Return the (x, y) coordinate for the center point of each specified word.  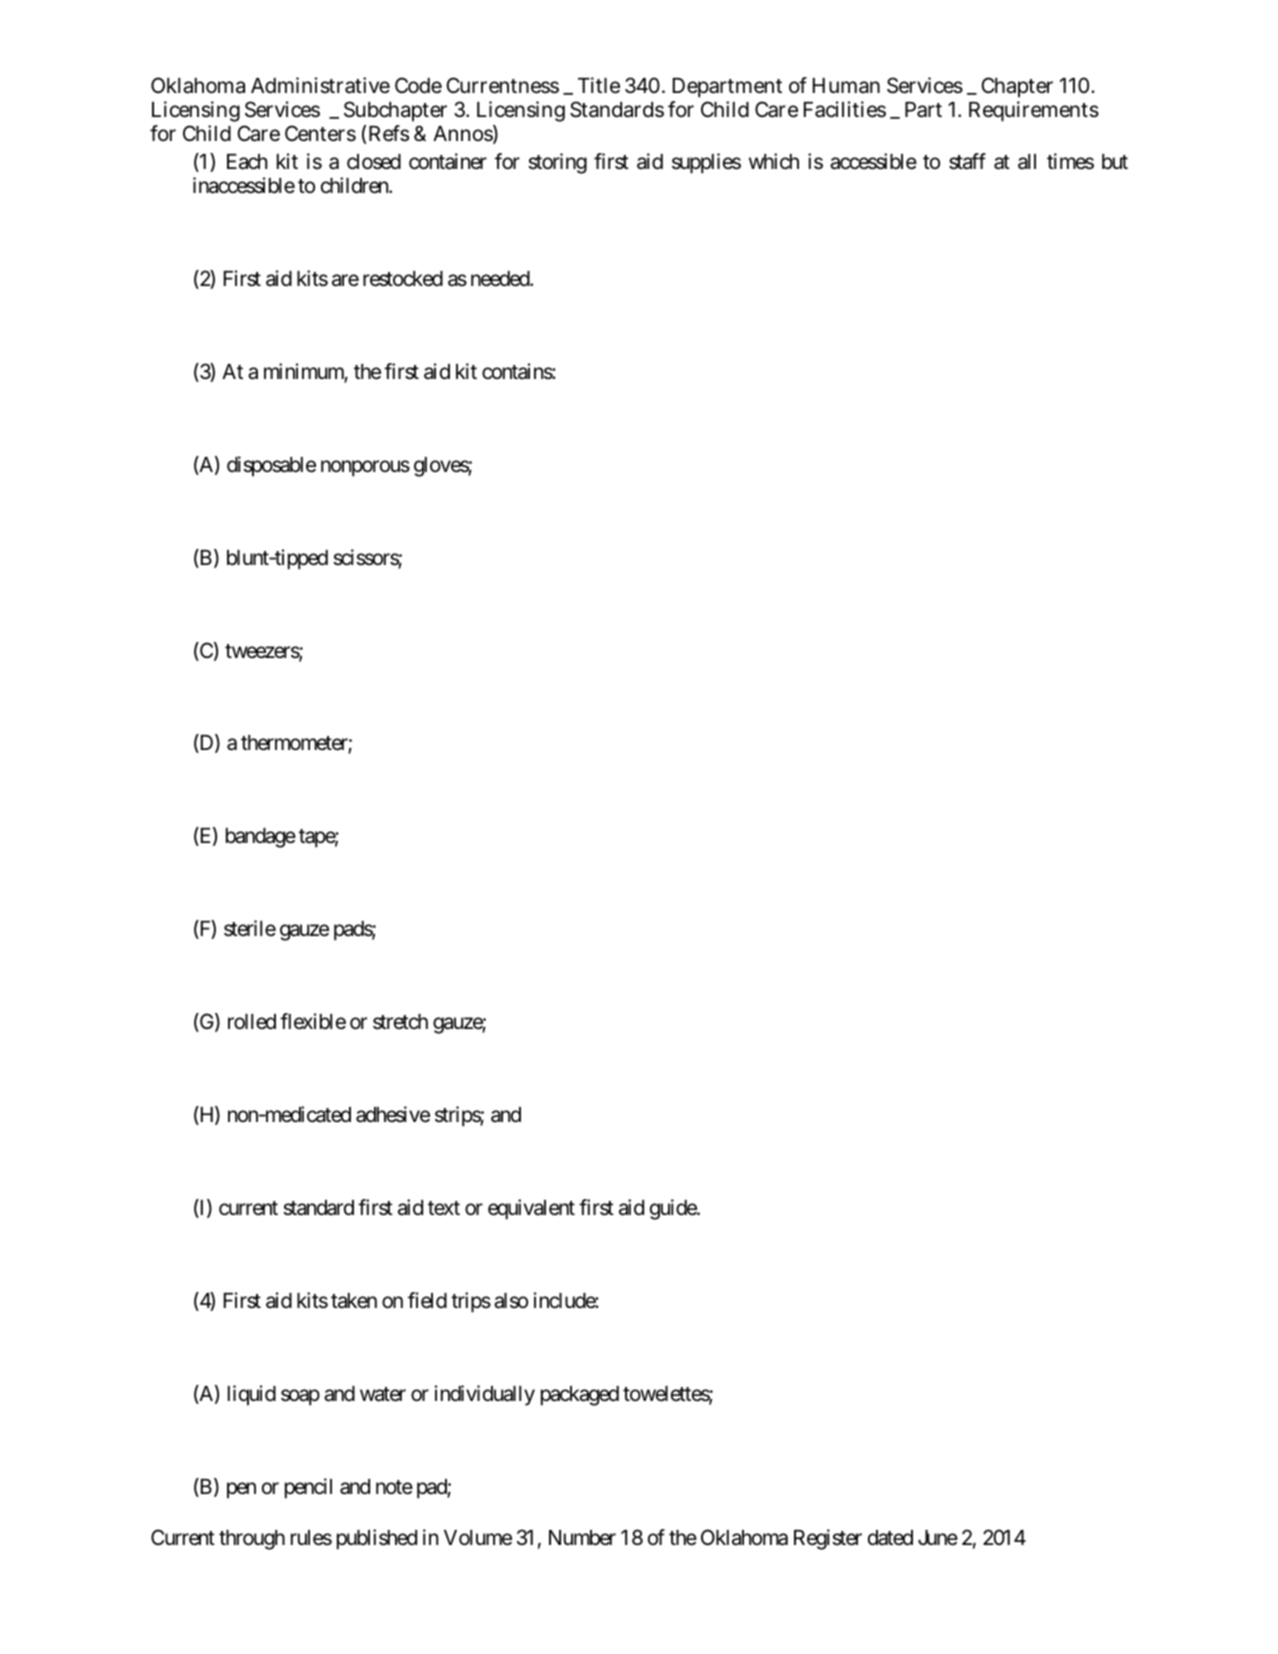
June (938, 1538)
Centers (320, 133)
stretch (400, 1022)
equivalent (531, 1209)
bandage (261, 838)
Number (582, 1538)
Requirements (1034, 111)
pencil (308, 1488)
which (774, 161)
